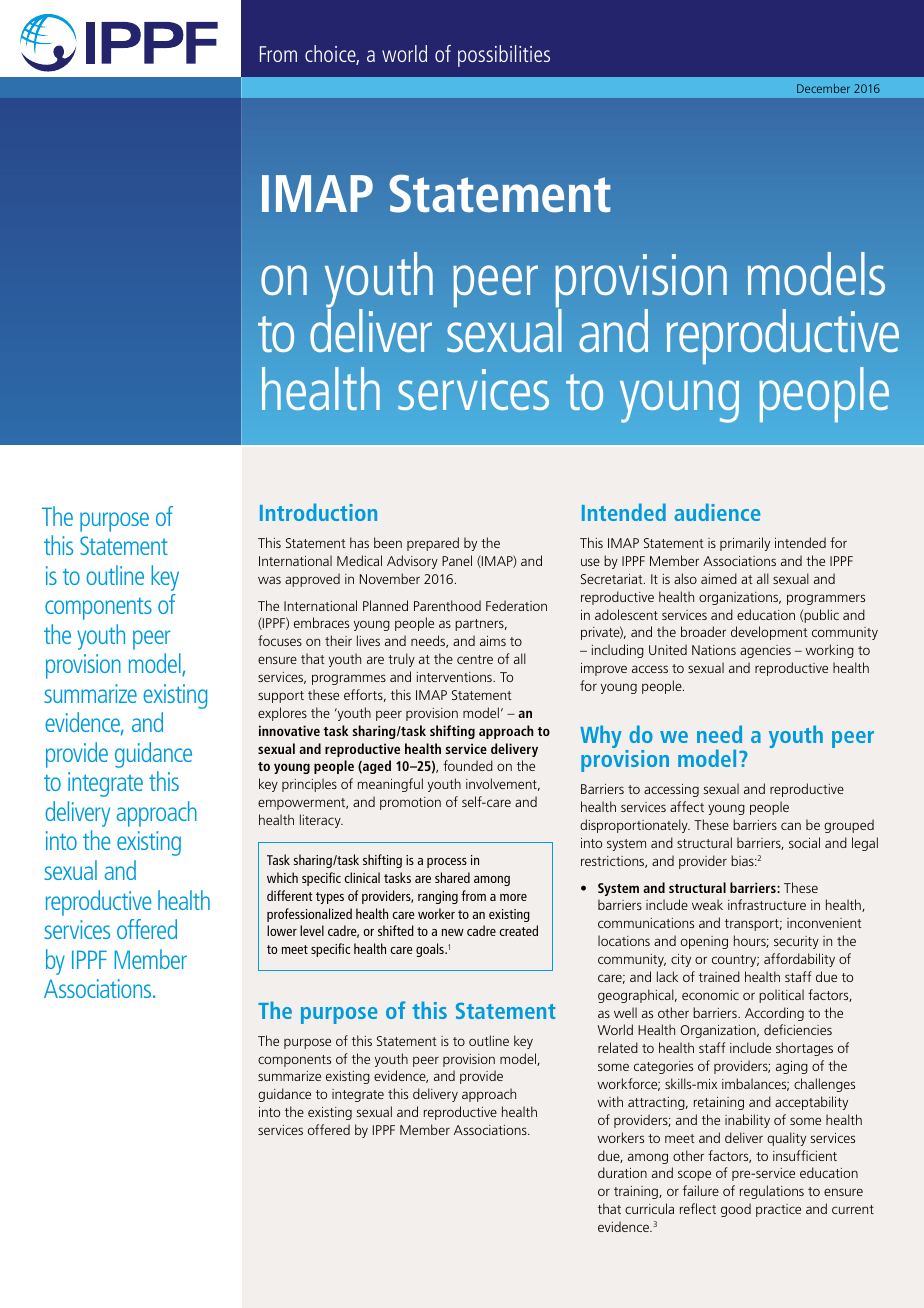  What do you see at coordinates (717, 512) in the screenshot?
I see `audience` at bounding box center [717, 512].
